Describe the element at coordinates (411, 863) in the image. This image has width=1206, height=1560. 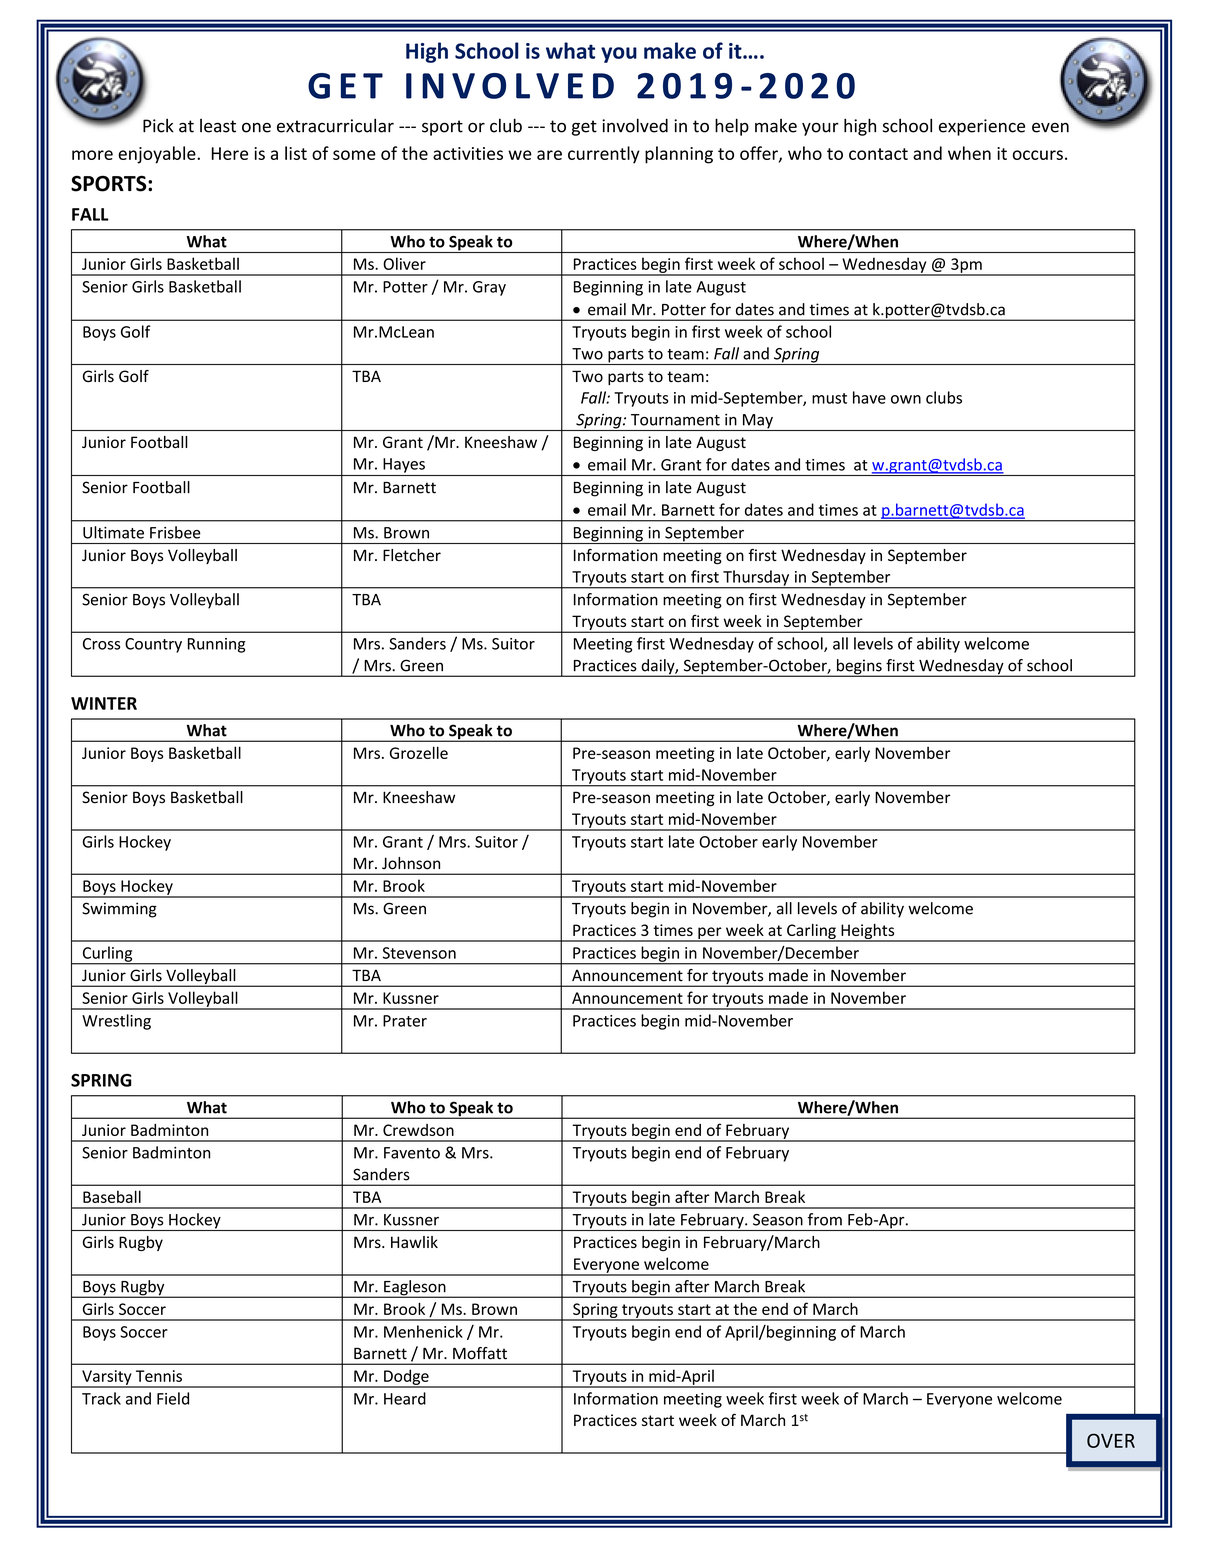
I see `Johnson` at that location.
